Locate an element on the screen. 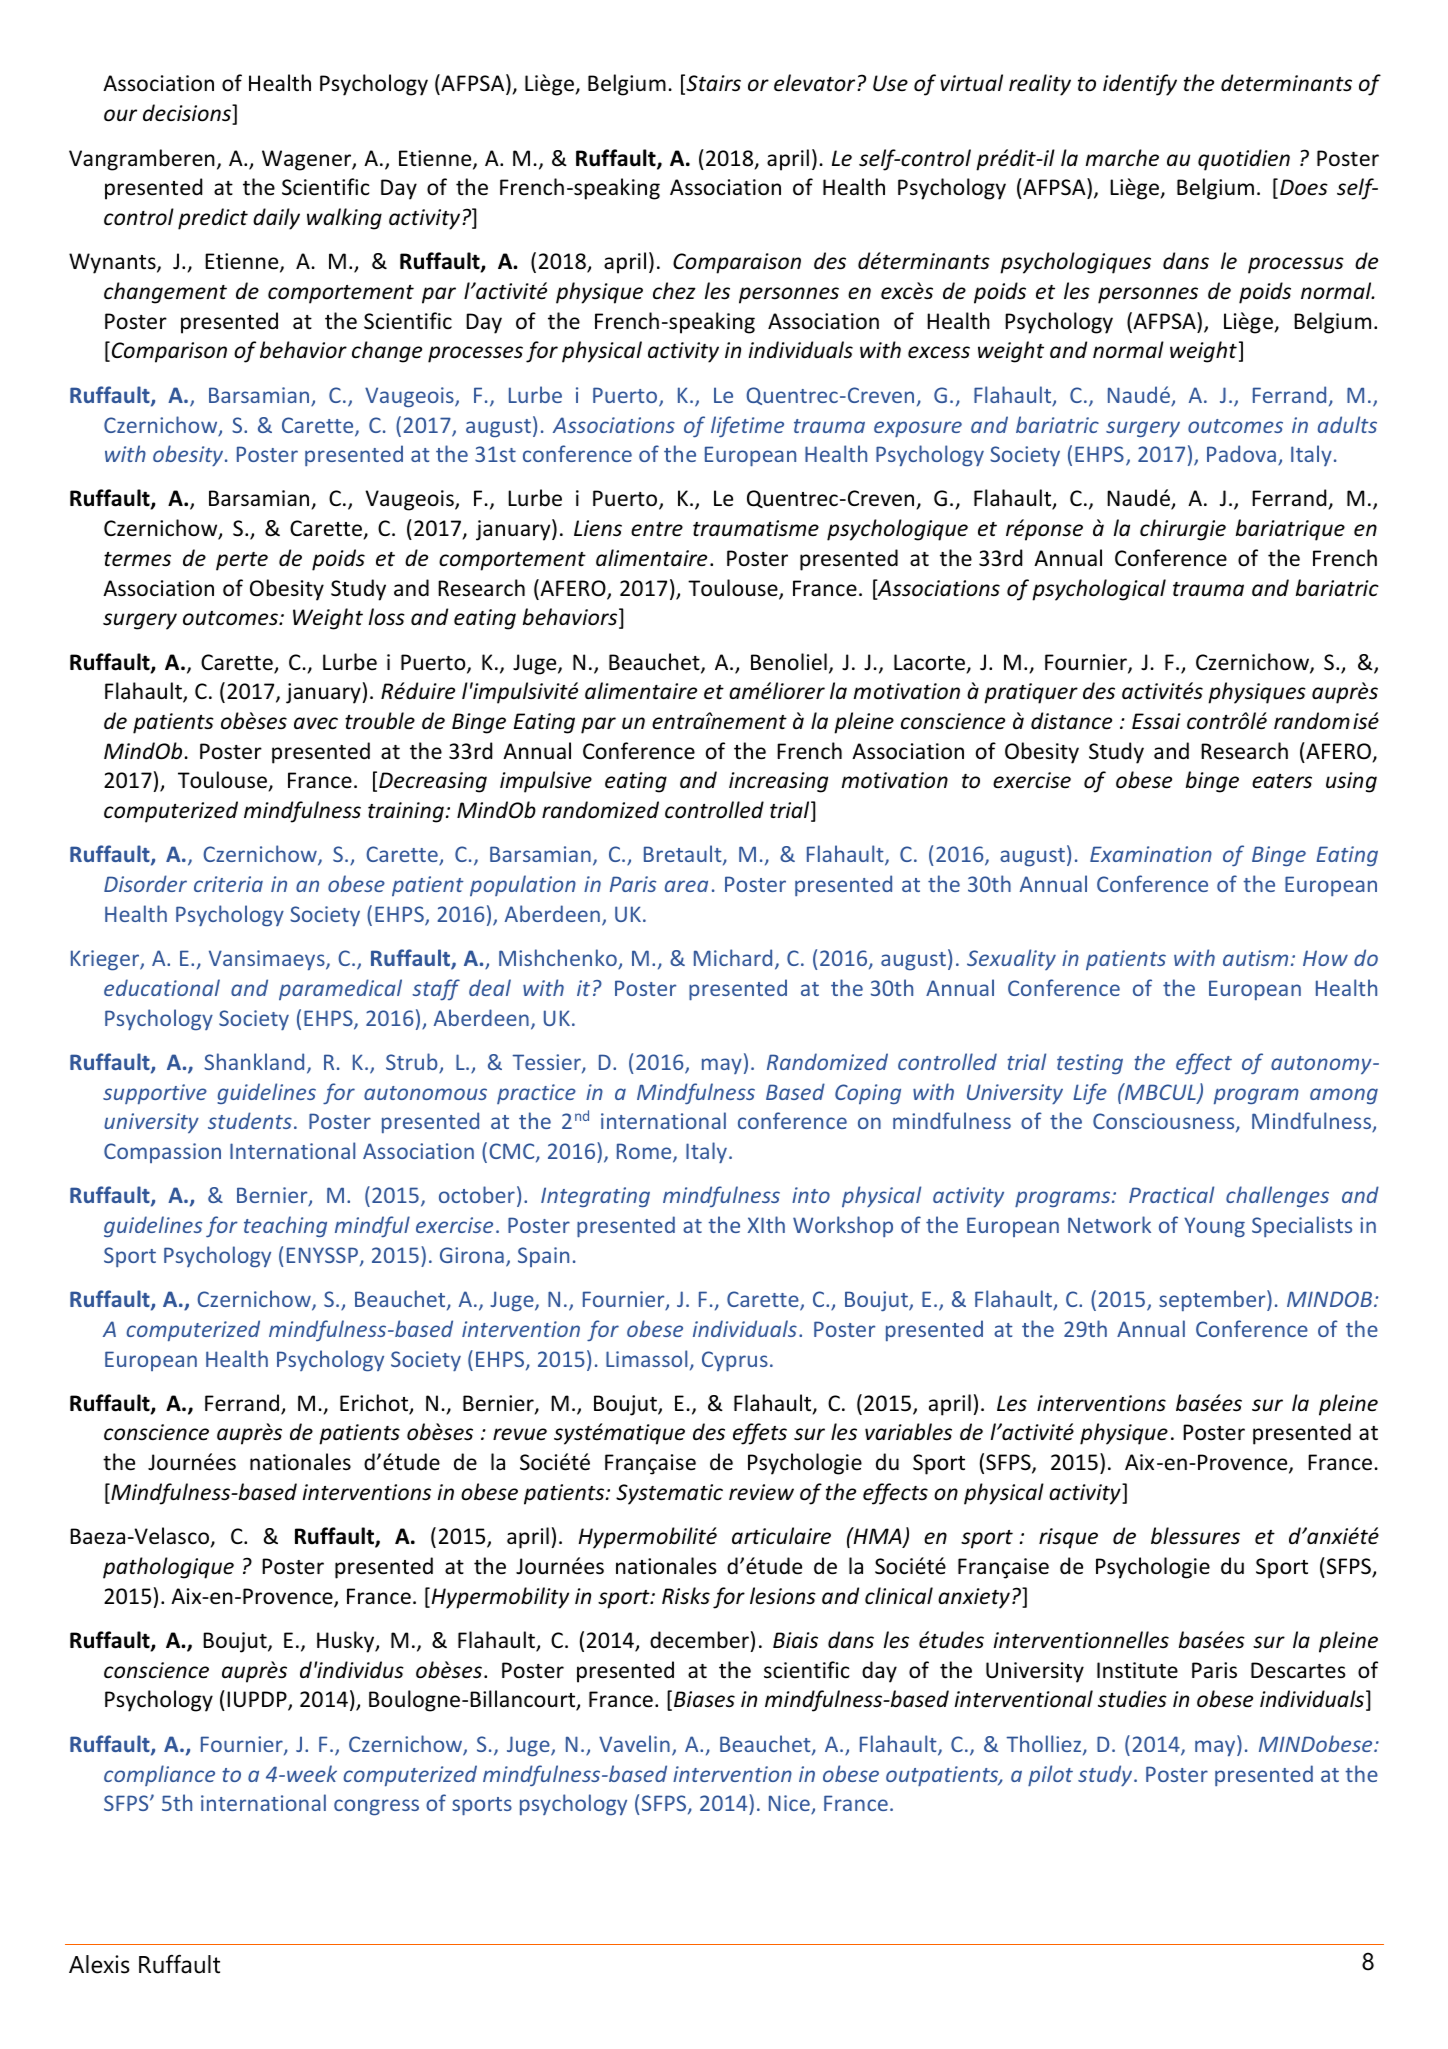 This screenshot has height=2049, width=1448. identify is located at coordinates (1140, 85).
